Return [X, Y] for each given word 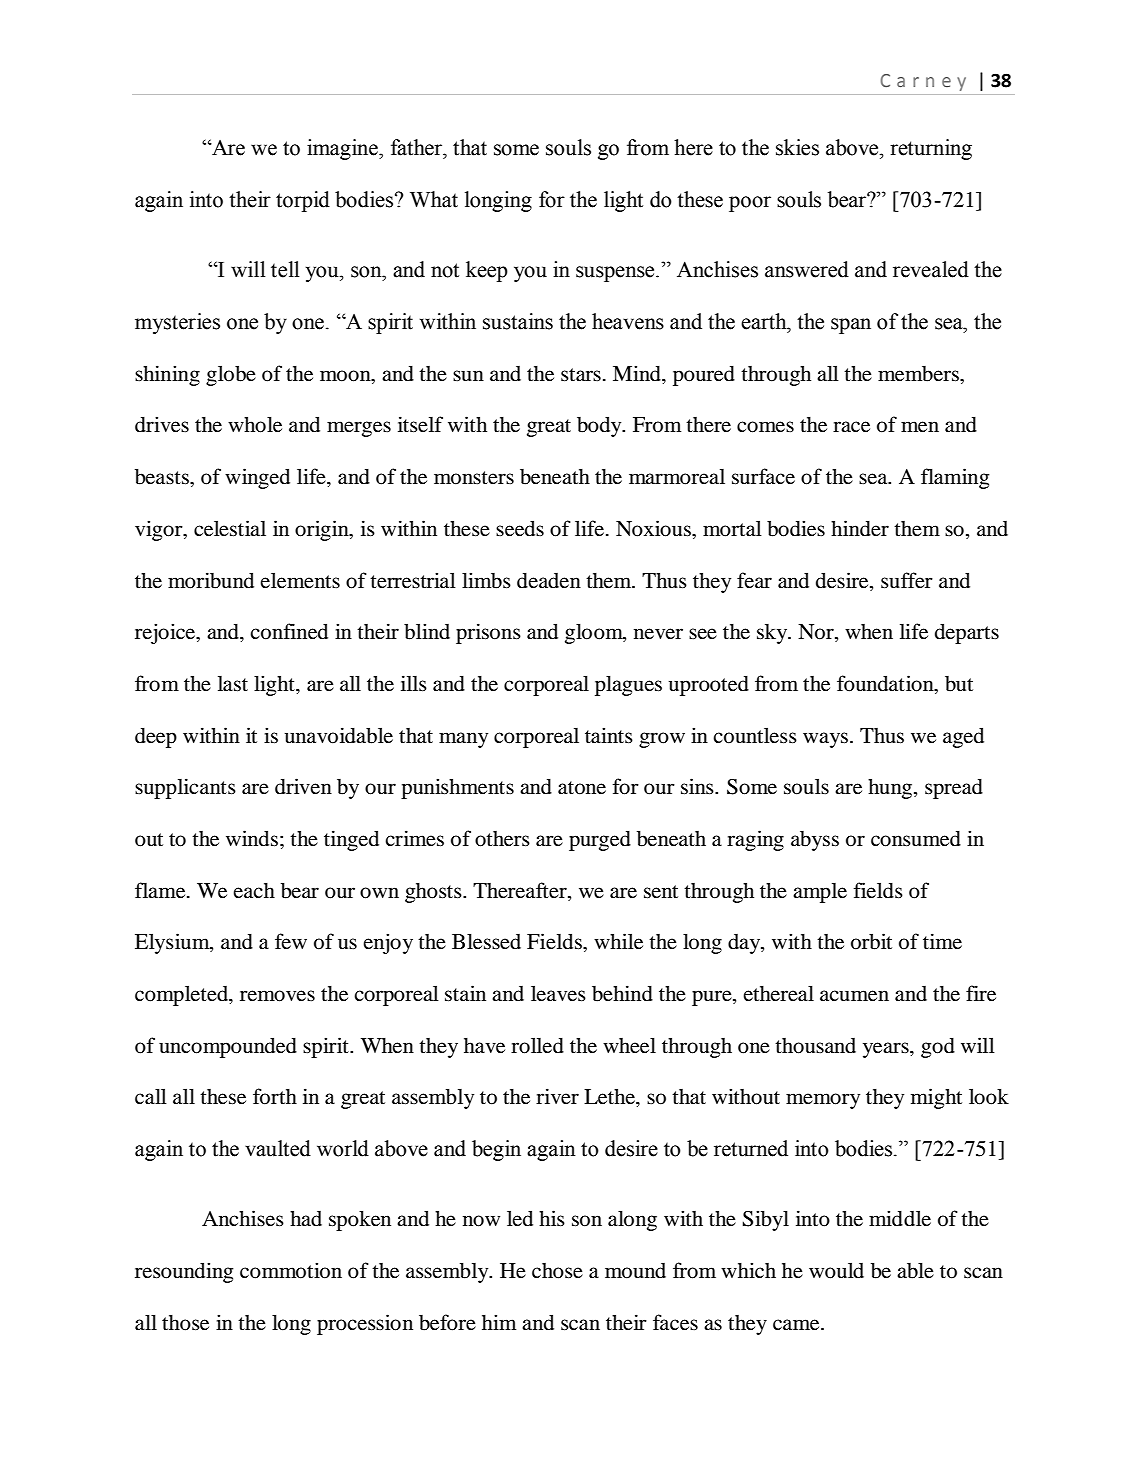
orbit [871, 941]
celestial [230, 528]
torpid [303, 201]
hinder [860, 528]
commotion [291, 1270]
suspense [616, 274]
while [618, 941]
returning [931, 149]
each [254, 890]
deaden [549, 581]
